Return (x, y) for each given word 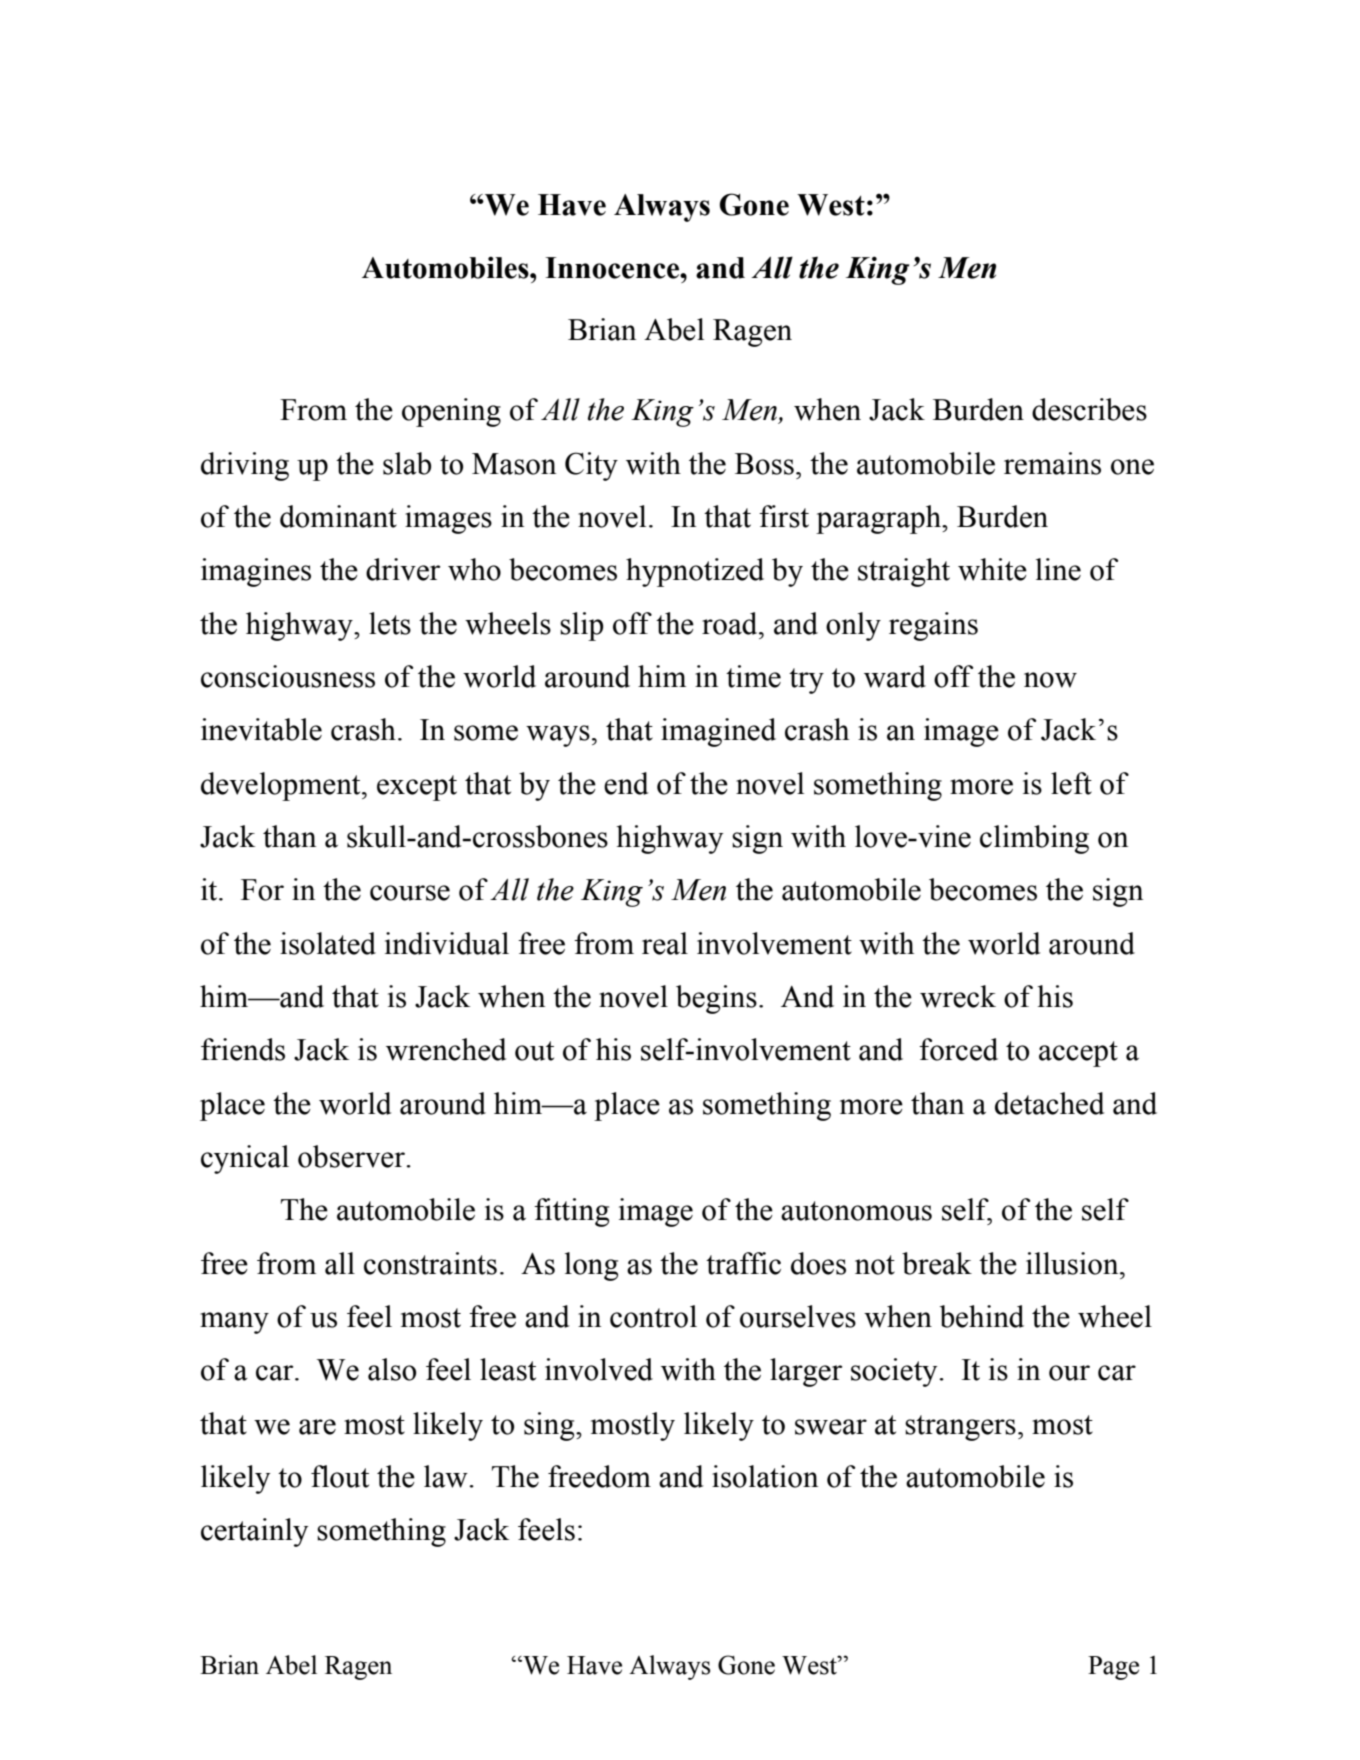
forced (958, 1049)
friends (243, 1049)
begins (716, 999)
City (591, 466)
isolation (765, 1476)
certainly (254, 1532)
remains (1052, 463)
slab (407, 463)
